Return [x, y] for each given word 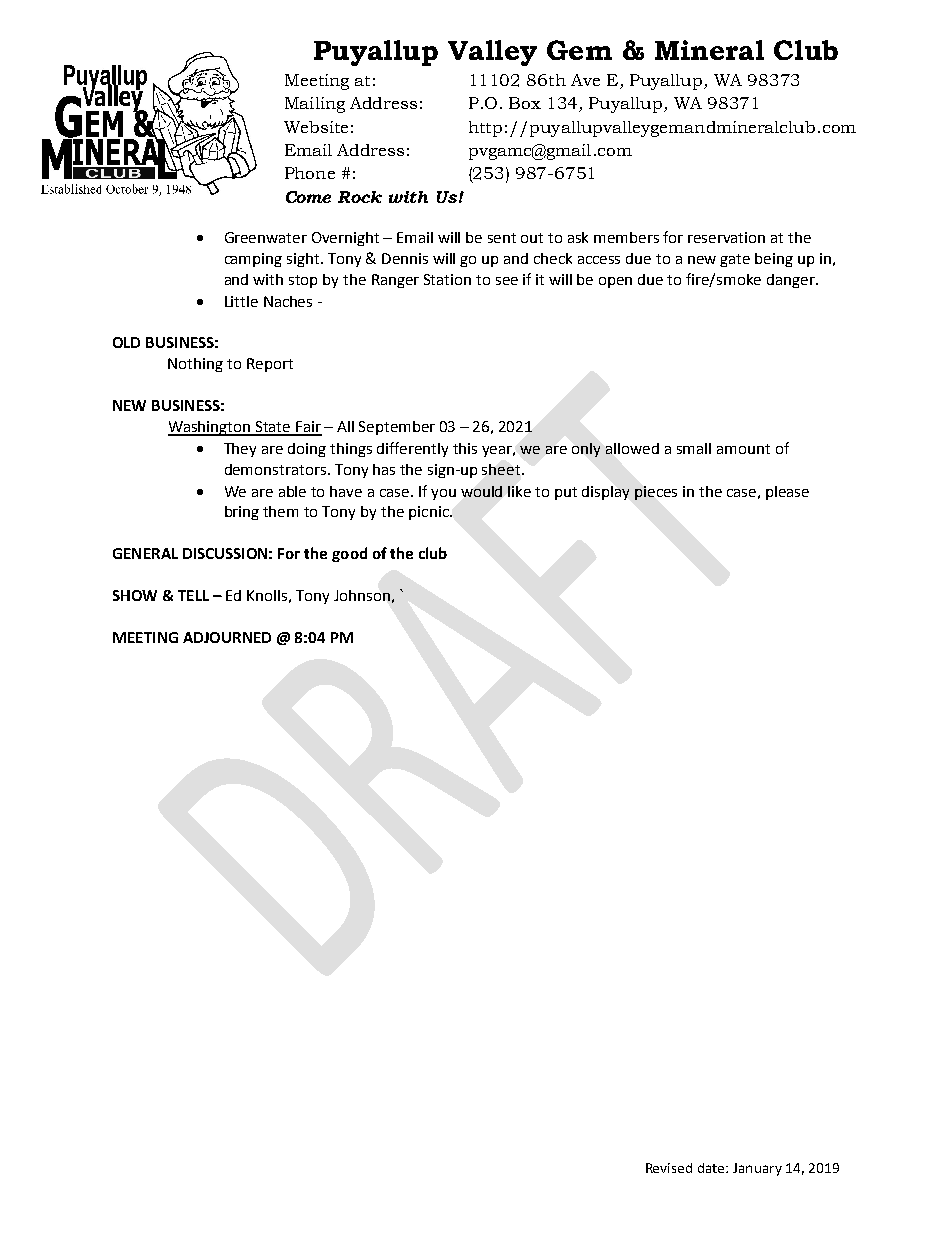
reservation [726, 237]
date [712, 1168]
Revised [669, 1168]
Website [316, 127]
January [757, 1169]
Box [525, 103]
